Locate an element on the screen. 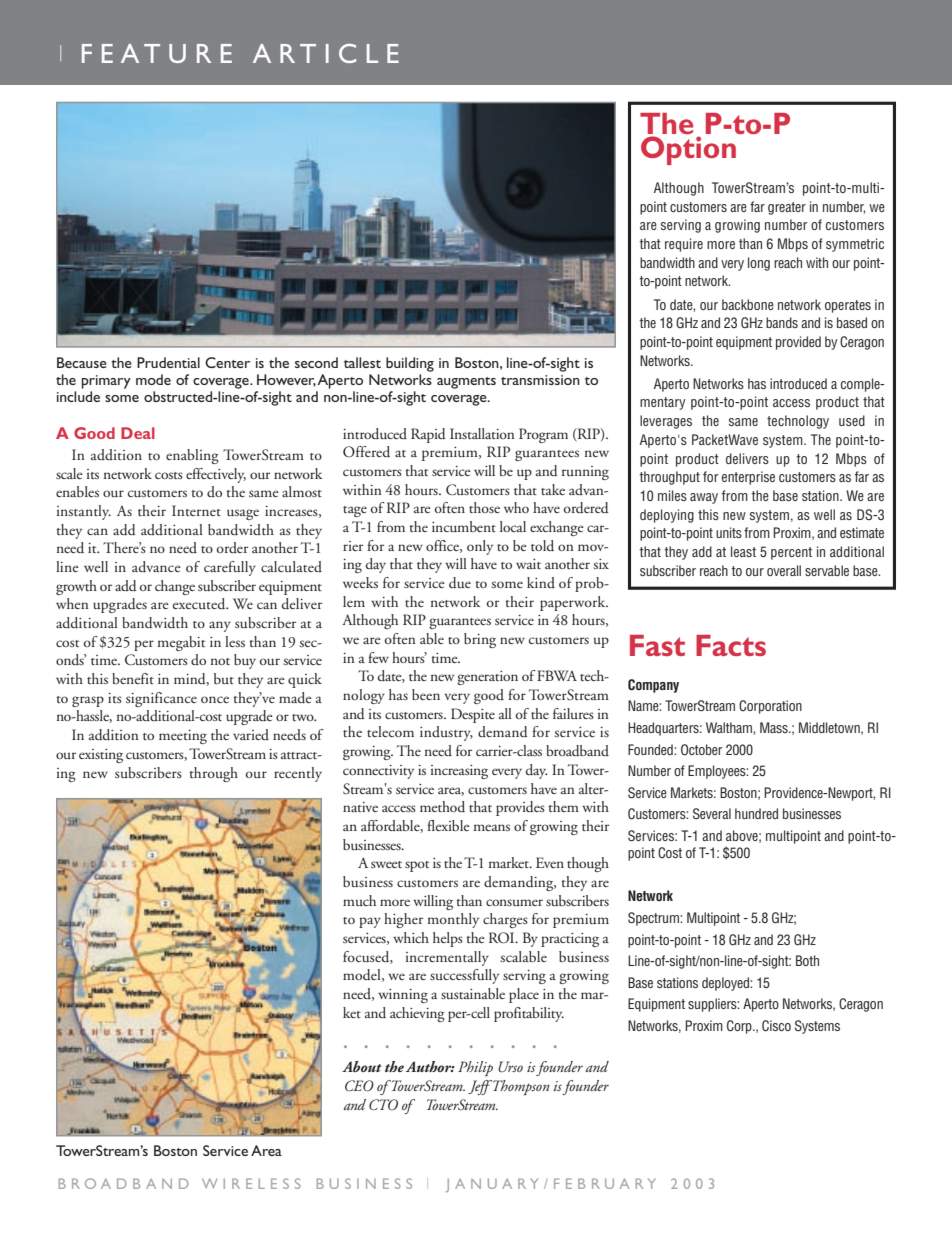 The height and width of the screenshot is (1233, 952). existing is located at coordinates (101, 756).
